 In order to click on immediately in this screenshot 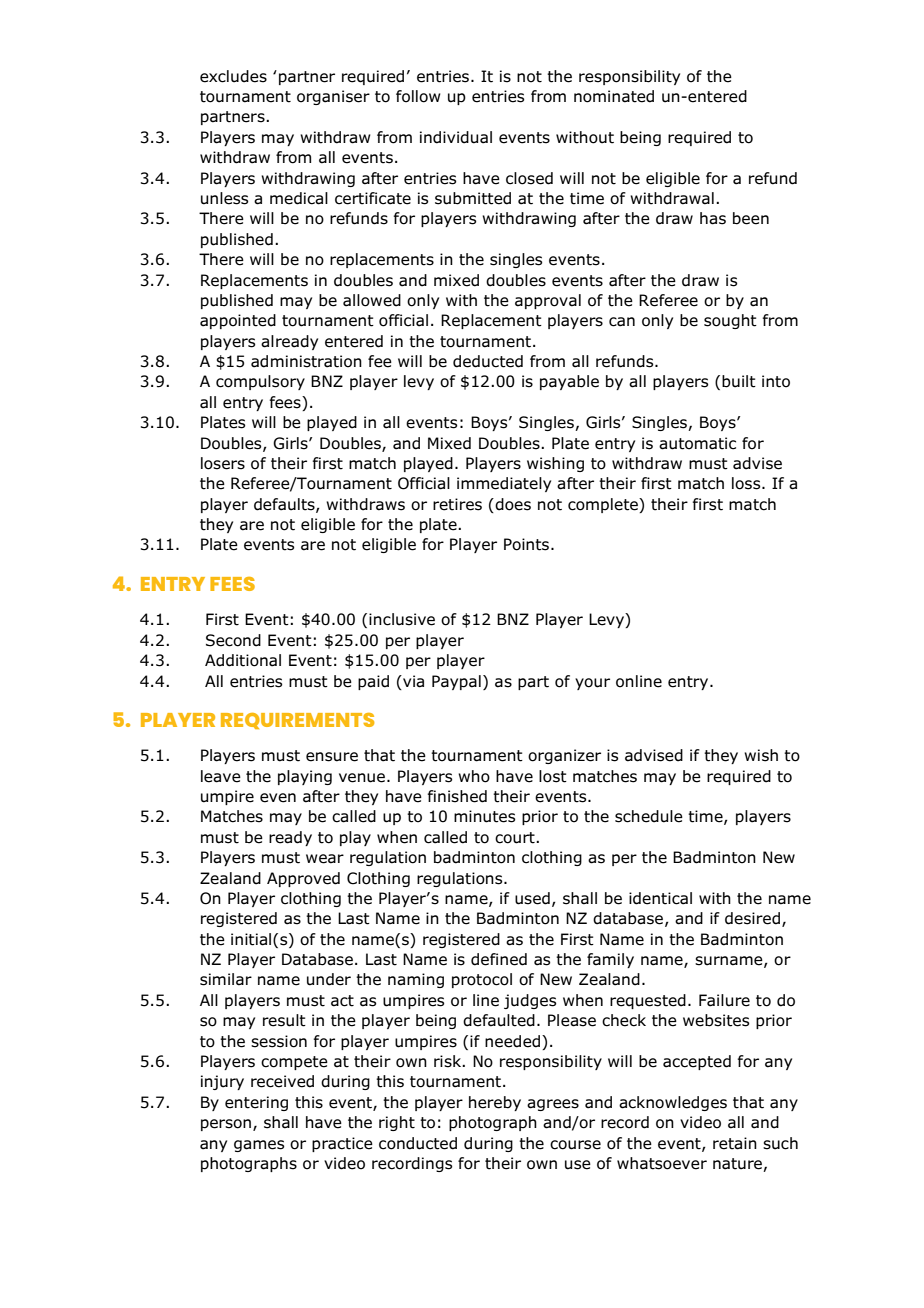, I will do `click(504, 484)`.
